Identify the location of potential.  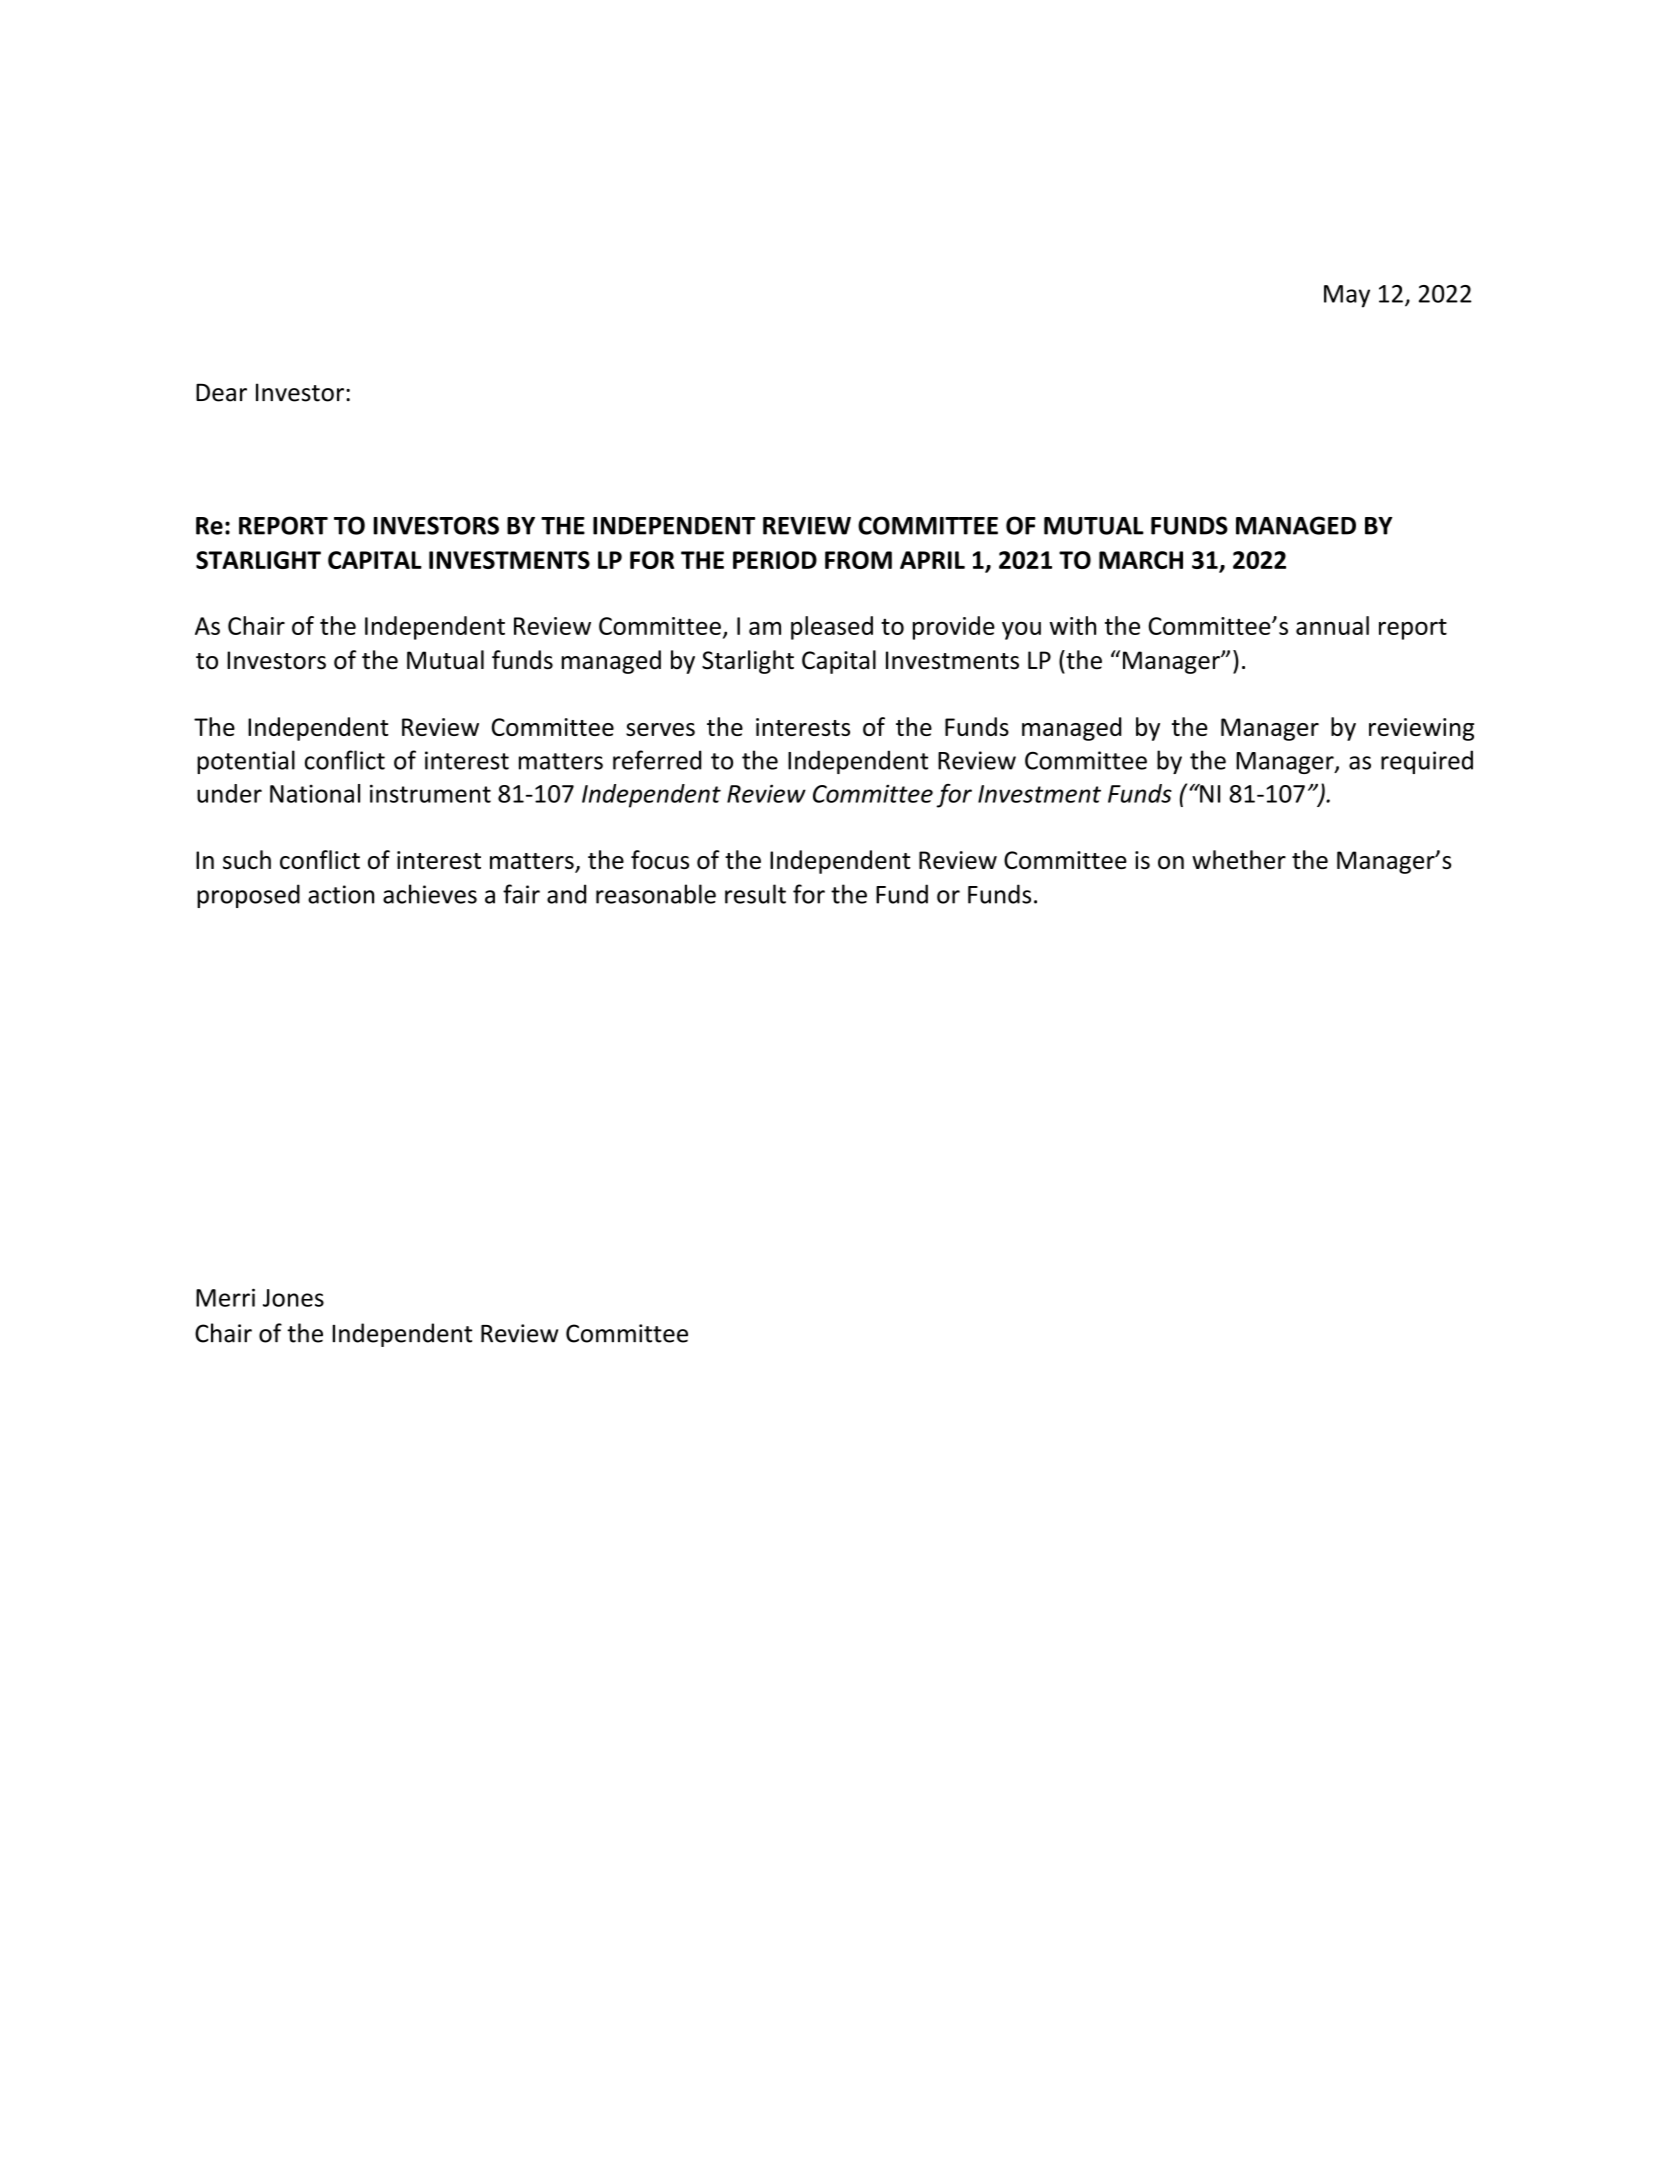
(246, 762).
